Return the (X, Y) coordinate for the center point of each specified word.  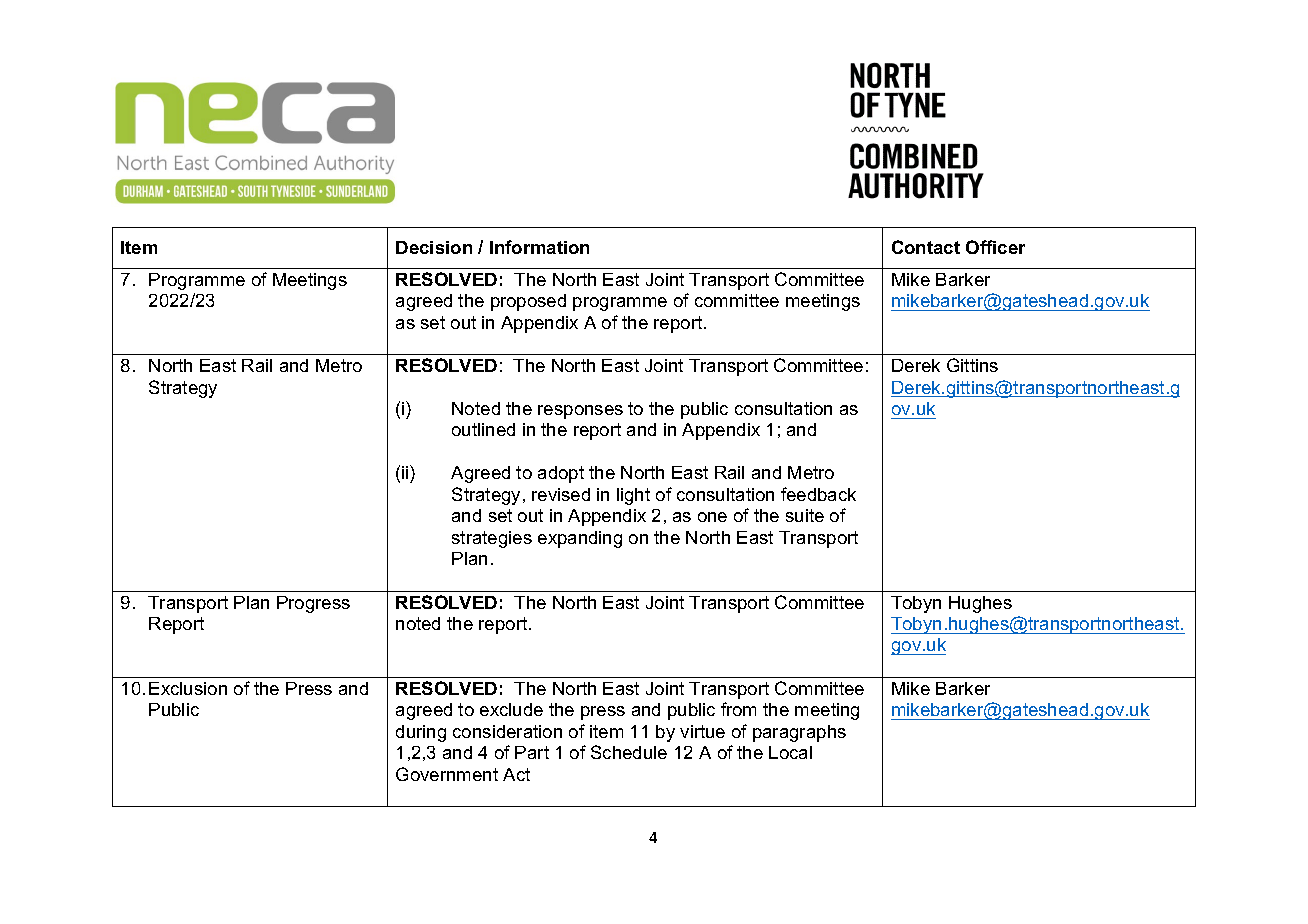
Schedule (629, 752)
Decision (434, 247)
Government (447, 774)
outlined (483, 429)
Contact (926, 247)
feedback (818, 494)
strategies (492, 539)
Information (539, 247)
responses (580, 412)
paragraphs (799, 733)
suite (805, 515)
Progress (313, 604)
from (738, 709)
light (633, 496)
